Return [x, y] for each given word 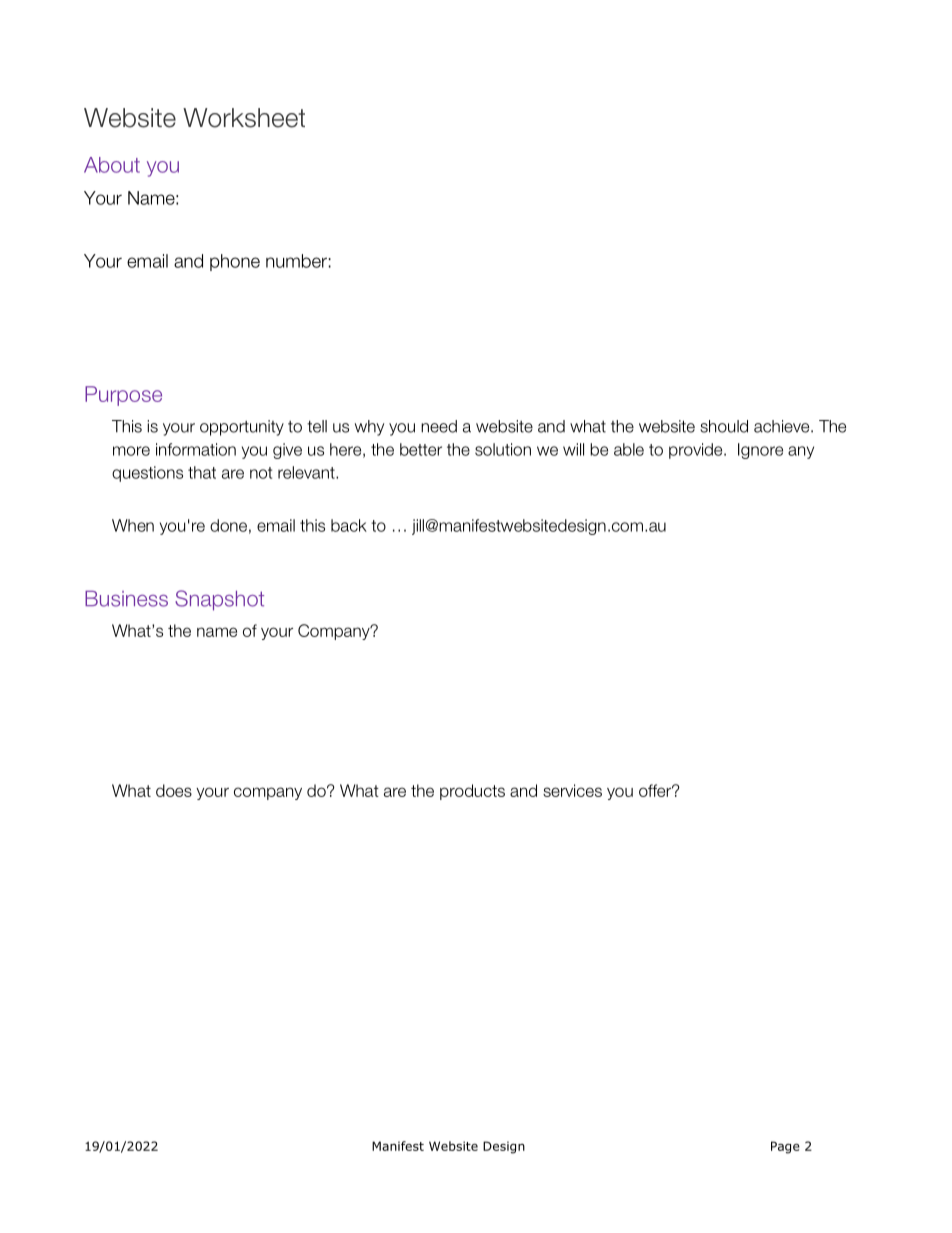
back [349, 525]
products [472, 792]
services [572, 790]
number [296, 261]
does [174, 790]
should [724, 426]
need [439, 426]
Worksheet [244, 118]
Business [126, 599]
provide [697, 451]
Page [785, 1147]
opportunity [242, 428]
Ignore [760, 451]
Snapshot [219, 600]
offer [656, 790]
